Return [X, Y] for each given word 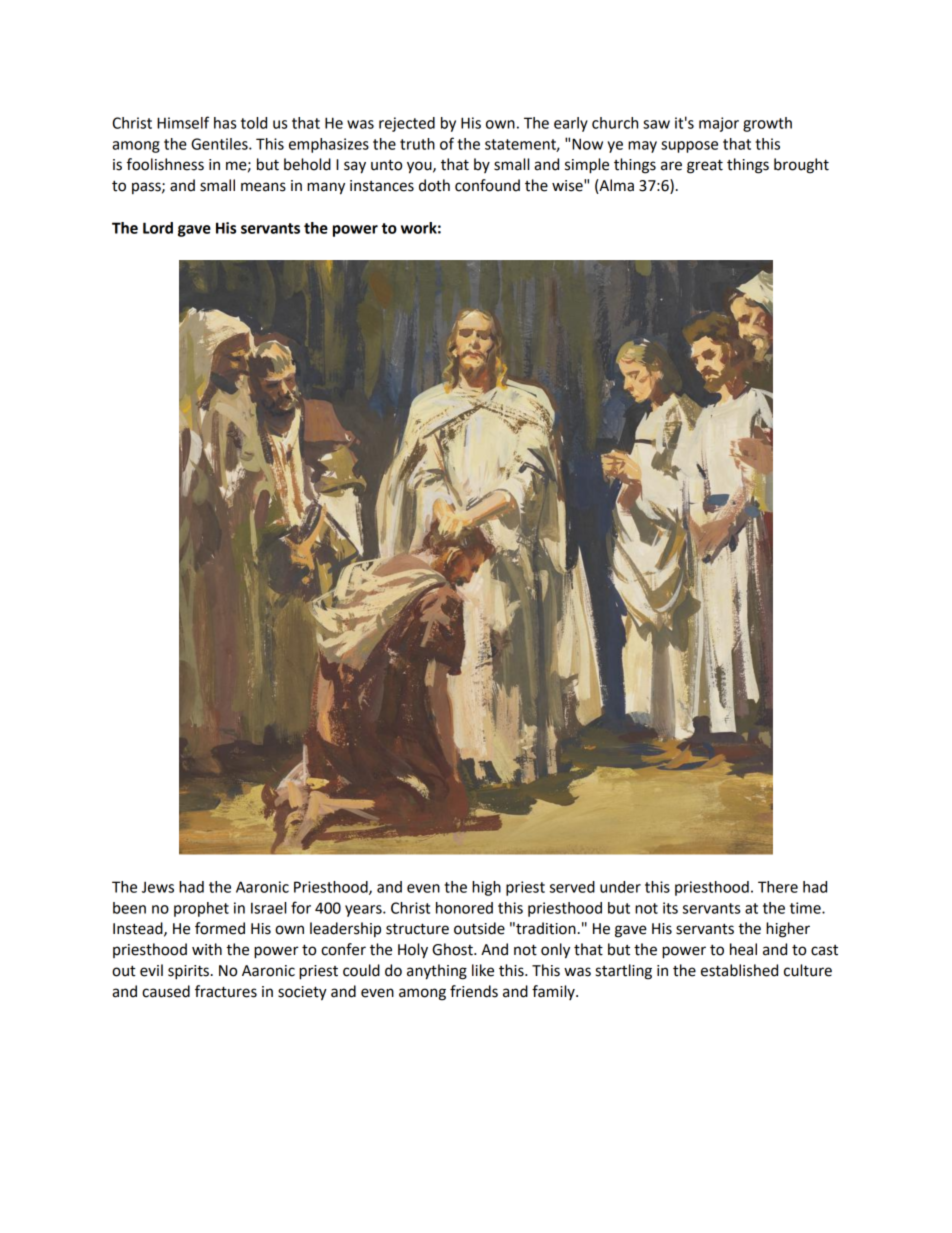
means [263, 187]
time [806, 908]
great [705, 166]
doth [434, 185]
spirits [188, 972]
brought [801, 166]
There [778, 887]
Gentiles [220, 144]
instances [382, 186]
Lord [158, 228]
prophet [201, 909]
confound [487, 185]
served [572, 887]
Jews [158, 887]
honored [464, 908]
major [719, 124]
